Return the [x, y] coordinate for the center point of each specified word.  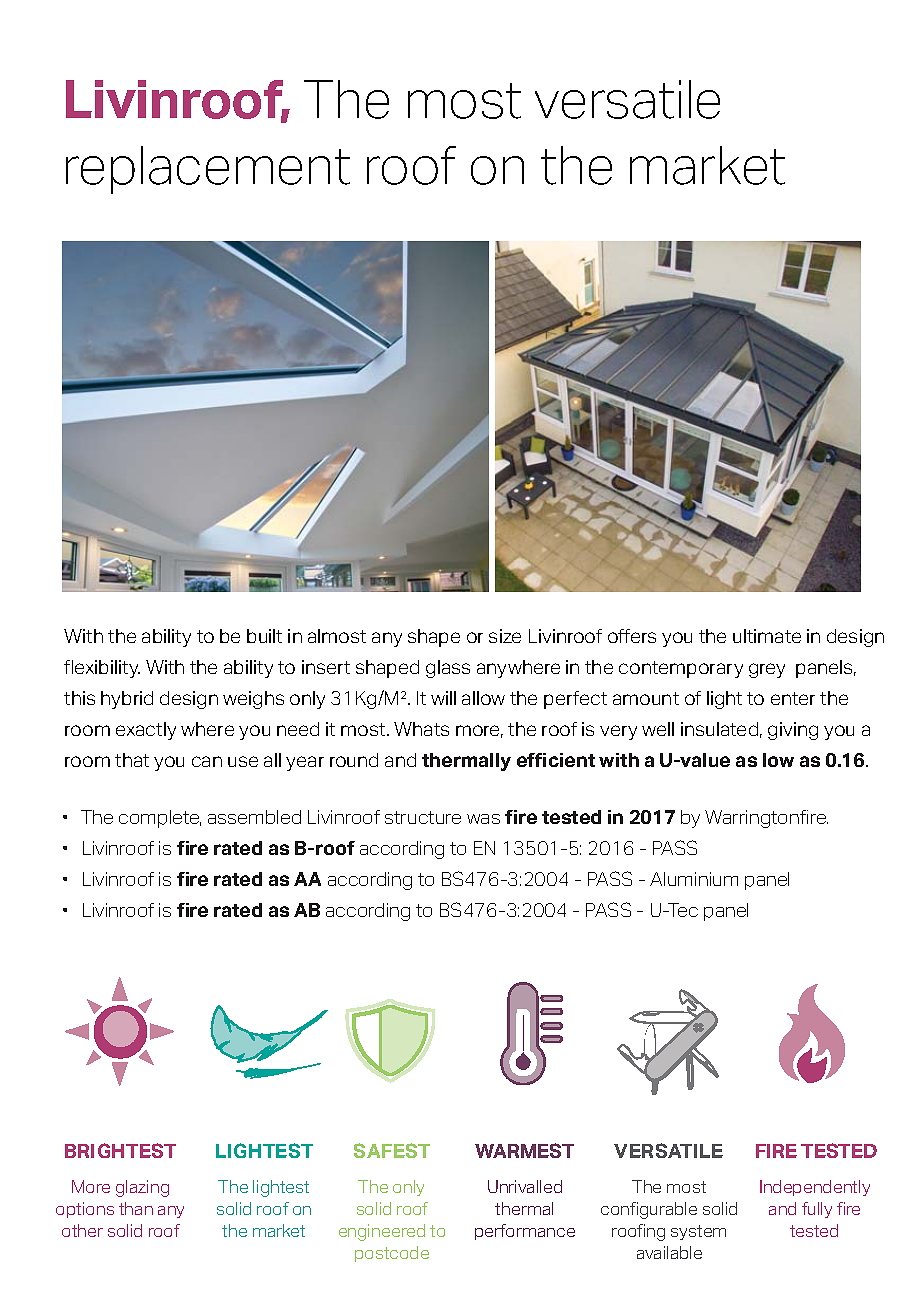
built [264, 636]
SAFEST [392, 1150]
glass [448, 669]
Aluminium [694, 879]
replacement [208, 170]
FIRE [776, 1151]
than [136, 1208]
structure [423, 817]
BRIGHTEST [120, 1150]
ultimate [767, 636]
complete [160, 819]
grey [767, 670]
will [443, 698]
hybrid [127, 700]
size [505, 636]
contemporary [681, 669]
